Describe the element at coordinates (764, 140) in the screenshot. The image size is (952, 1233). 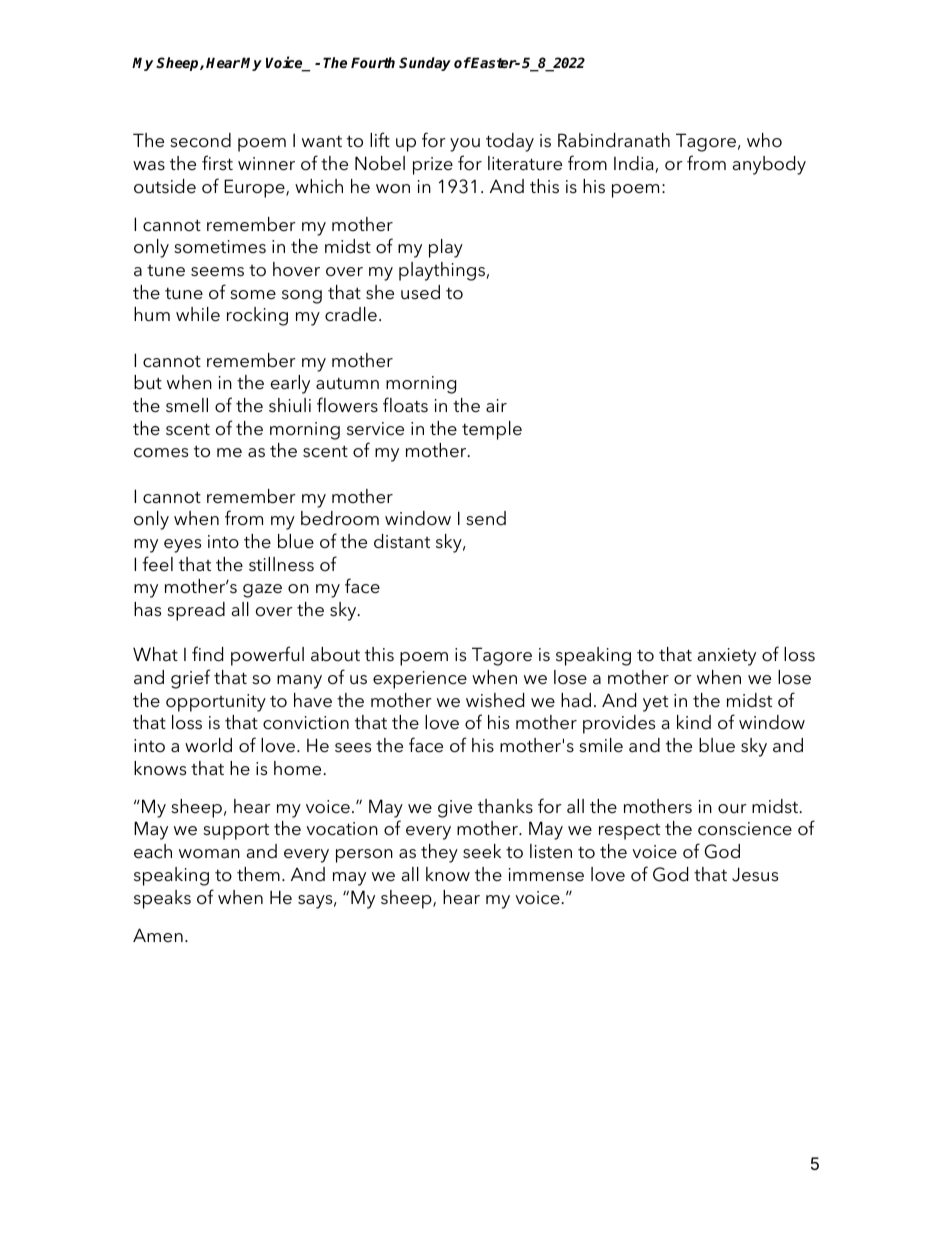
I see `who` at that location.
